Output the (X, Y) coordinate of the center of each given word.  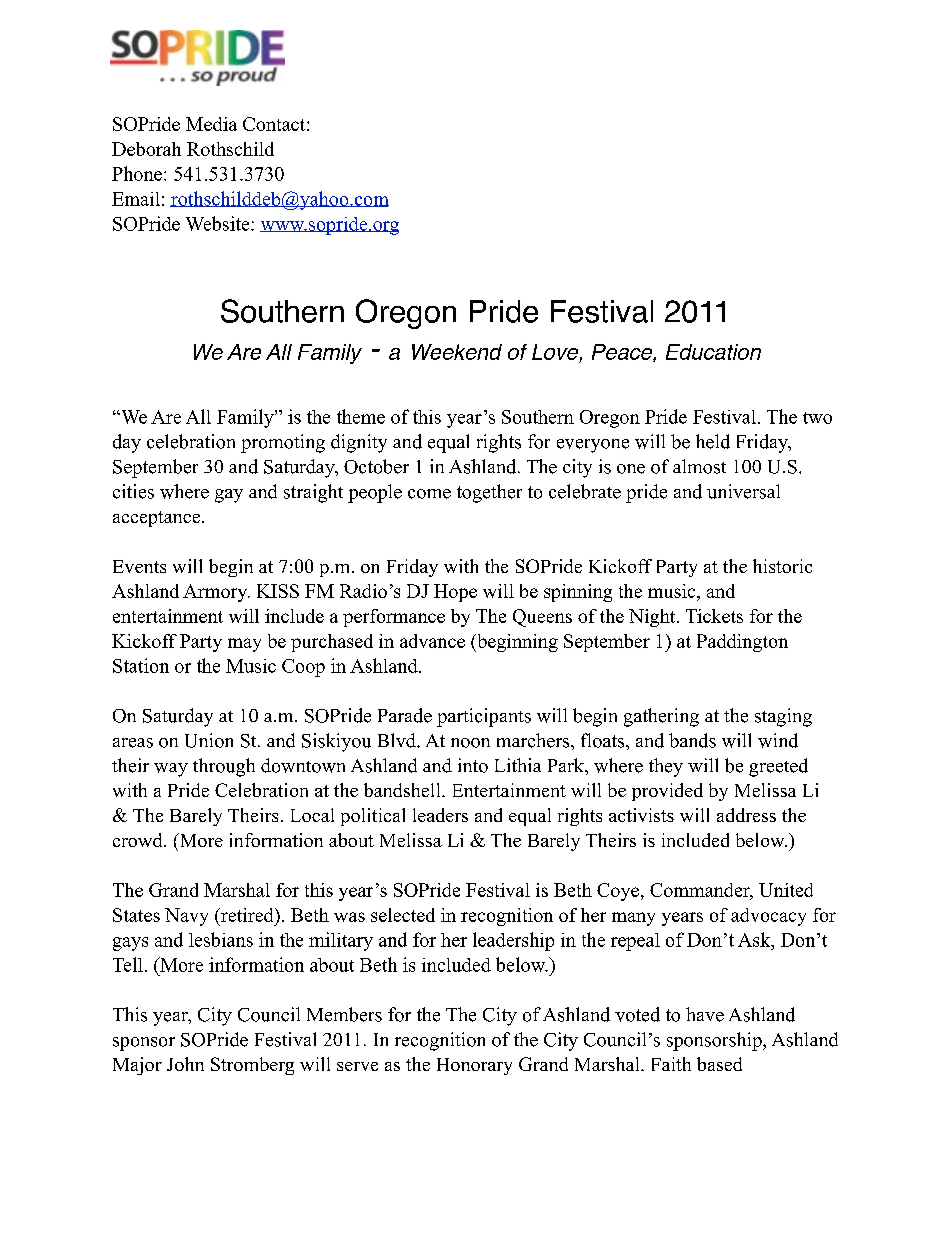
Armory (216, 593)
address (746, 815)
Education (713, 352)
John (185, 1064)
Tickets (714, 616)
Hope (455, 593)
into (473, 765)
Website (219, 223)
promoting (283, 443)
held (713, 441)
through (224, 767)
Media (211, 124)
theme (361, 416)
